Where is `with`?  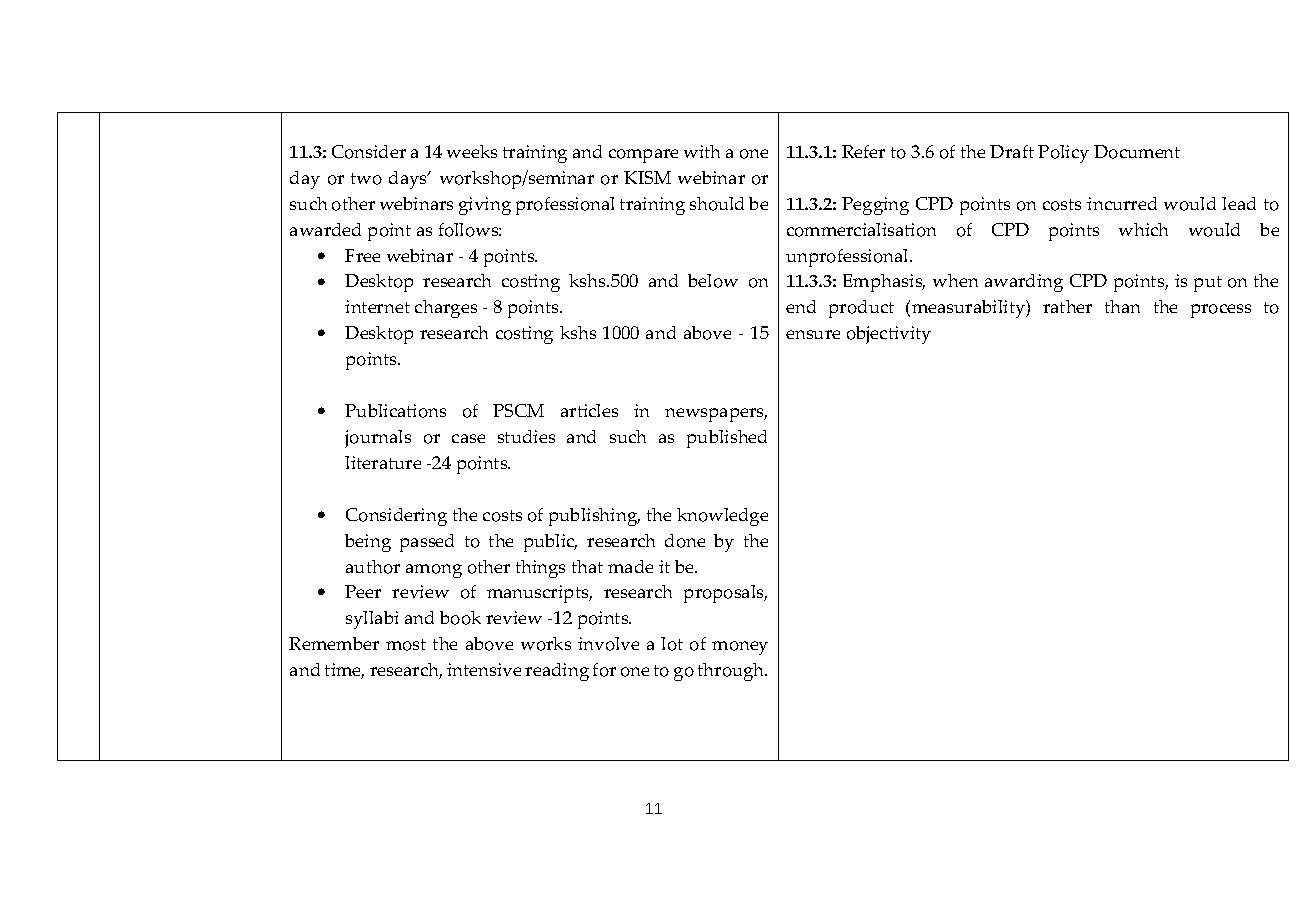
with is located at coordinates (702, 151).
